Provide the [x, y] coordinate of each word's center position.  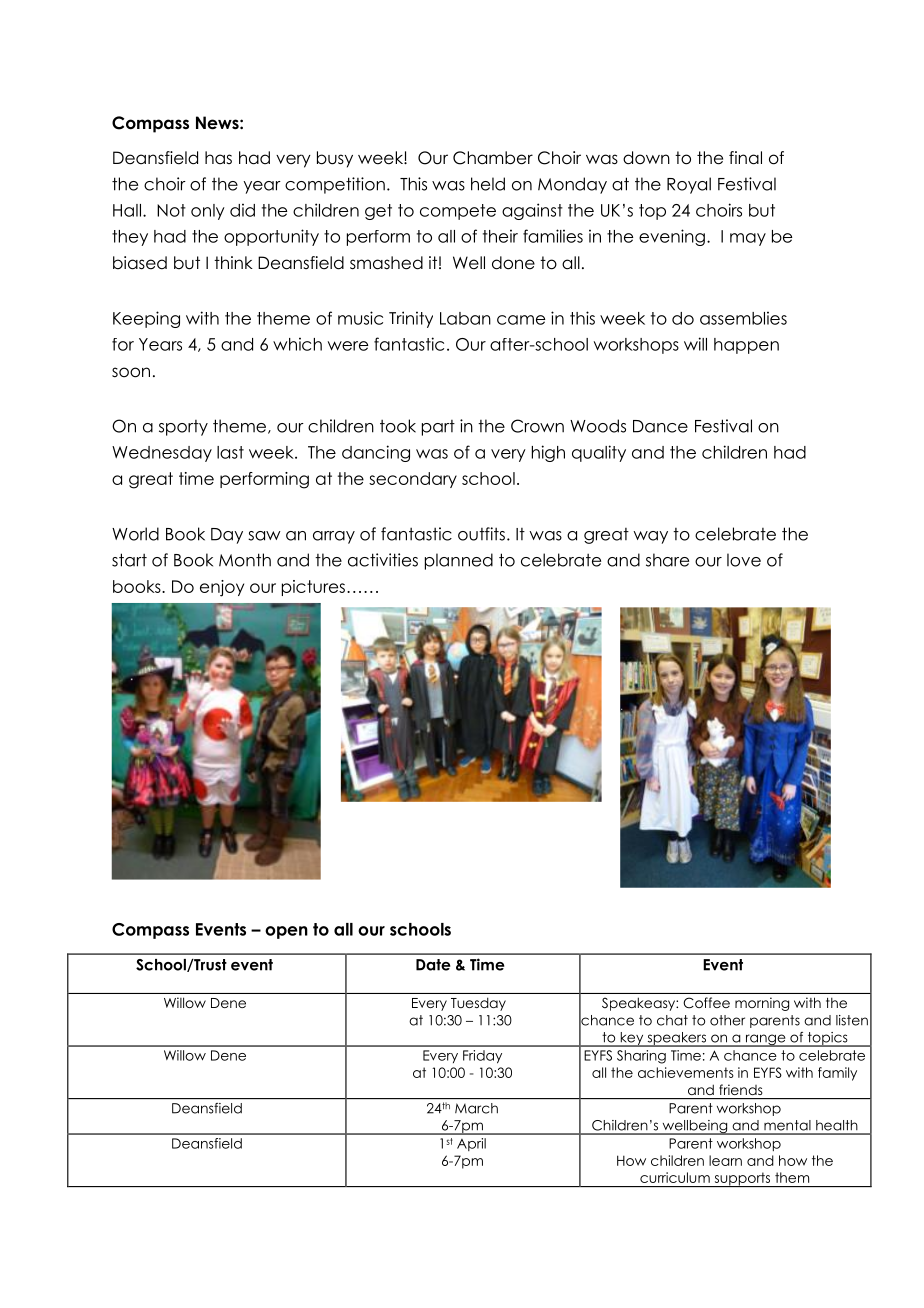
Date [433, 965]
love [744, 560]
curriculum [675, 1177]
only [208, 212]
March [476, 1108]
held [488, 184]
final [745, 158]
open [286, 932]
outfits [481, 534]
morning [762, 1004]
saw [264, 536]
